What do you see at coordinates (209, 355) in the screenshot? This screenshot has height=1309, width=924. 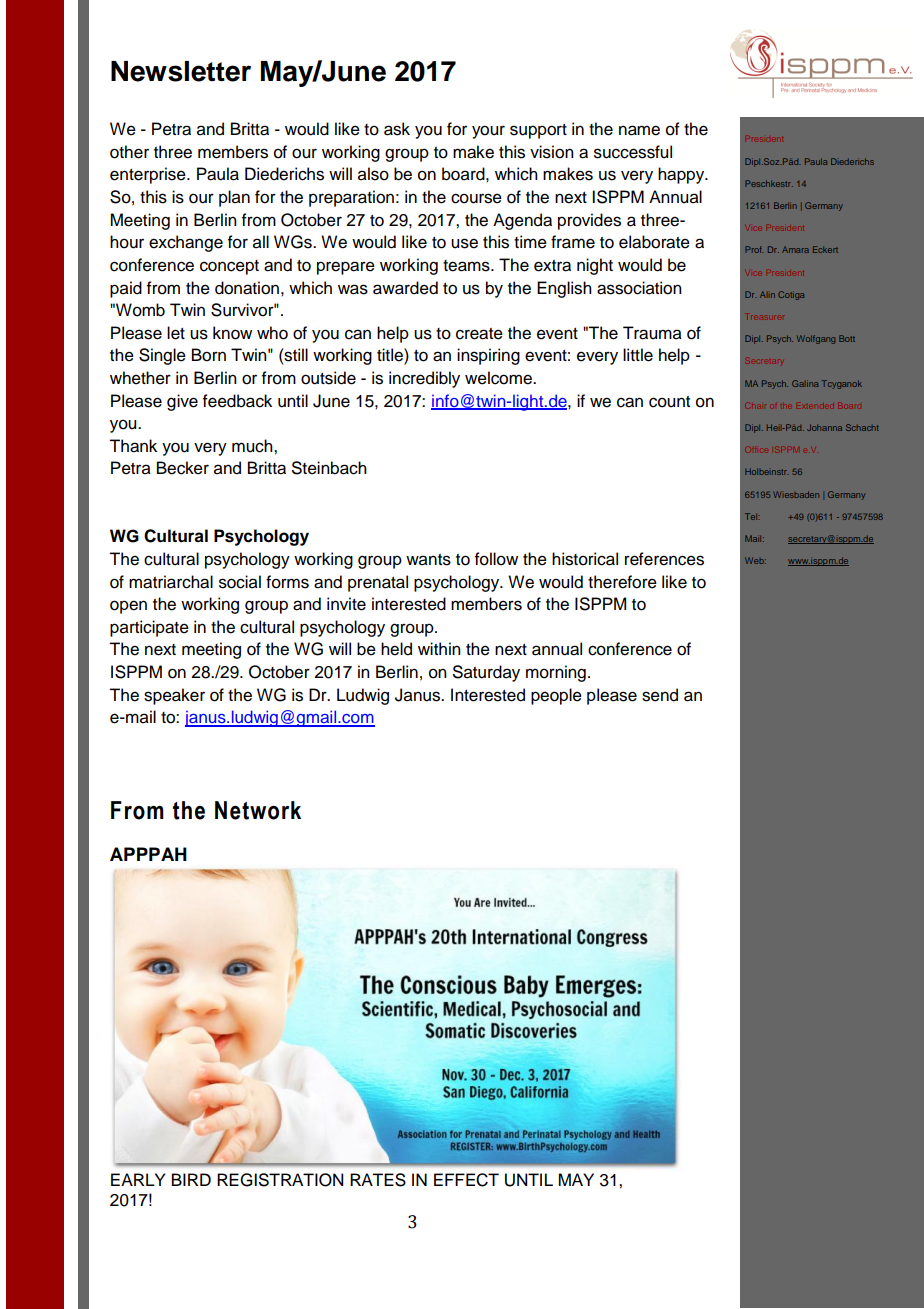 I see `Born` at bounding box center [209, 355].
